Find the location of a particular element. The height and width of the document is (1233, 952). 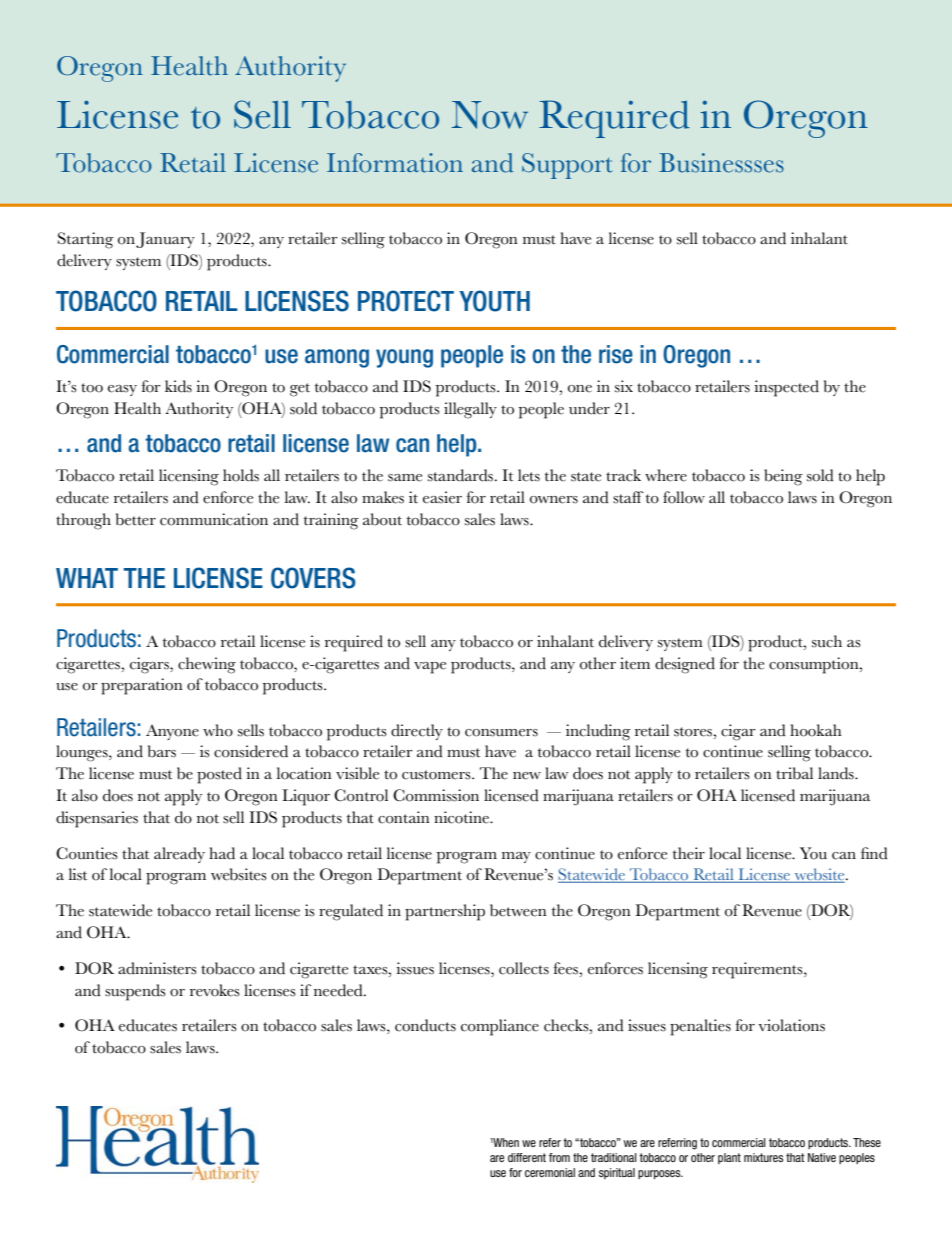

vape is located at coordinates (430, 668).
